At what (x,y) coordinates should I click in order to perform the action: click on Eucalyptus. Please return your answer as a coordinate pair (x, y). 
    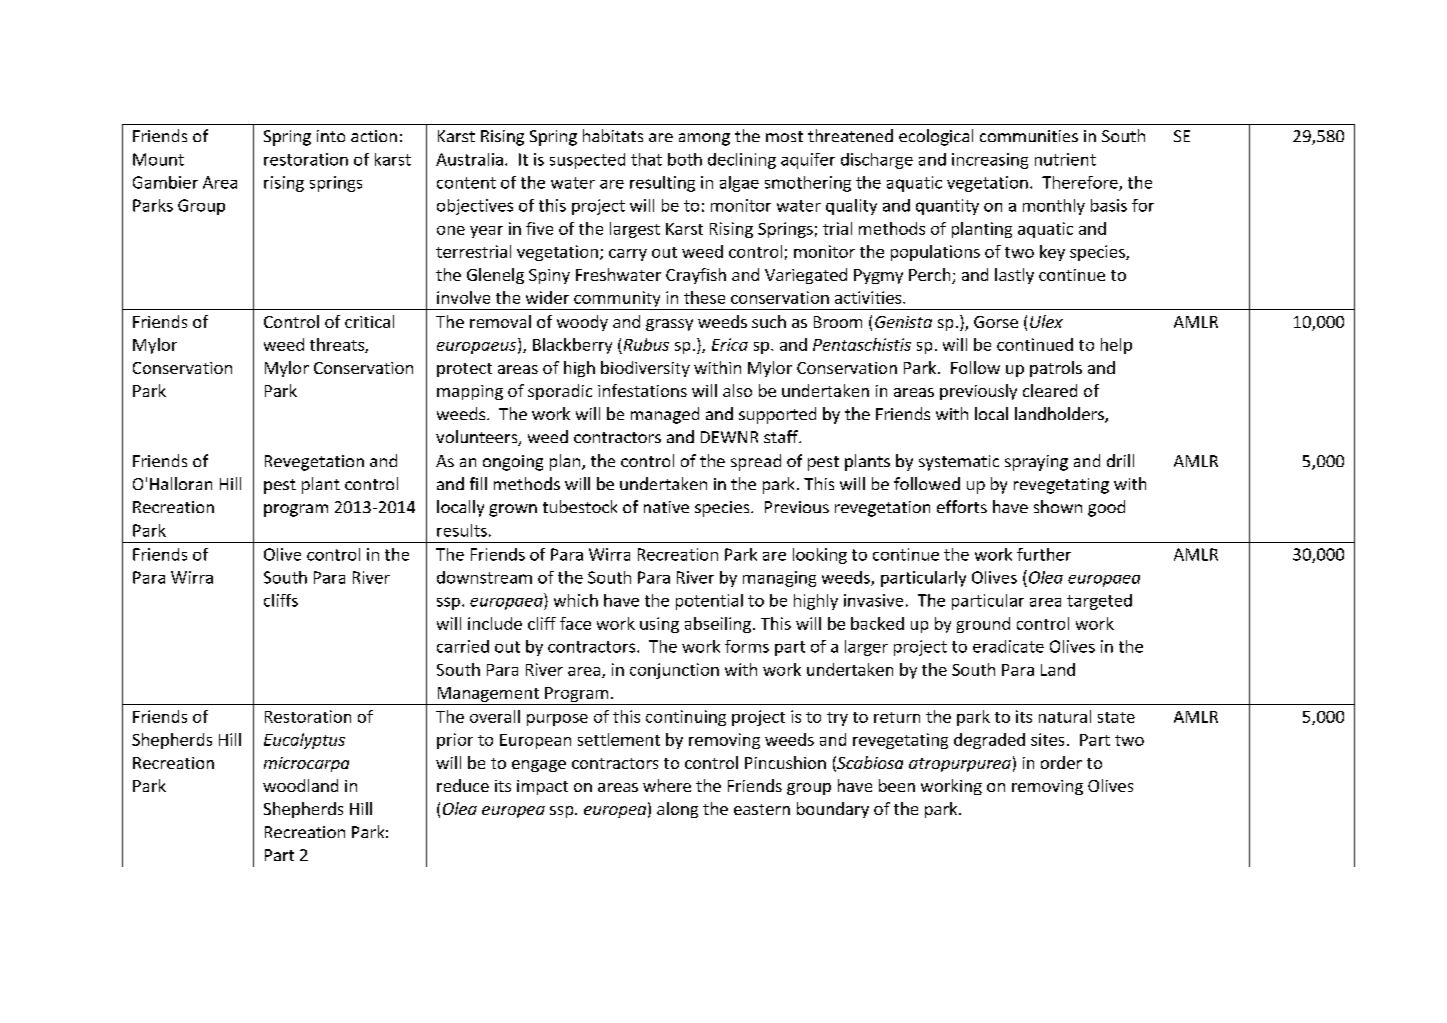
    Looking at the image, I should click on (304, 741).
